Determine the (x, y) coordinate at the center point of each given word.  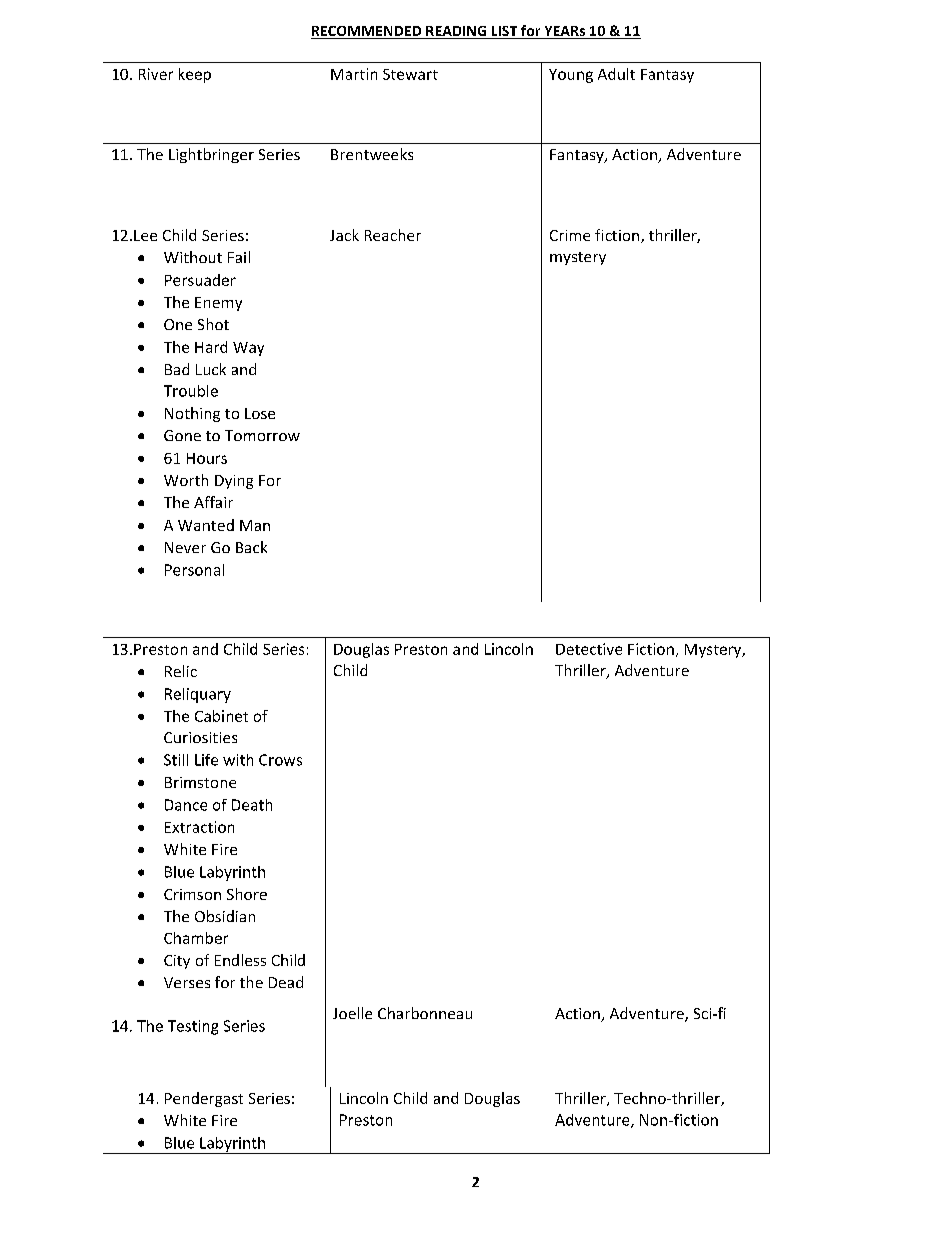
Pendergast (204, 1099)
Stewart (410, 74)
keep (195, 75)
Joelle (352, 1013)
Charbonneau (425, 1013)
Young (571, 76)
